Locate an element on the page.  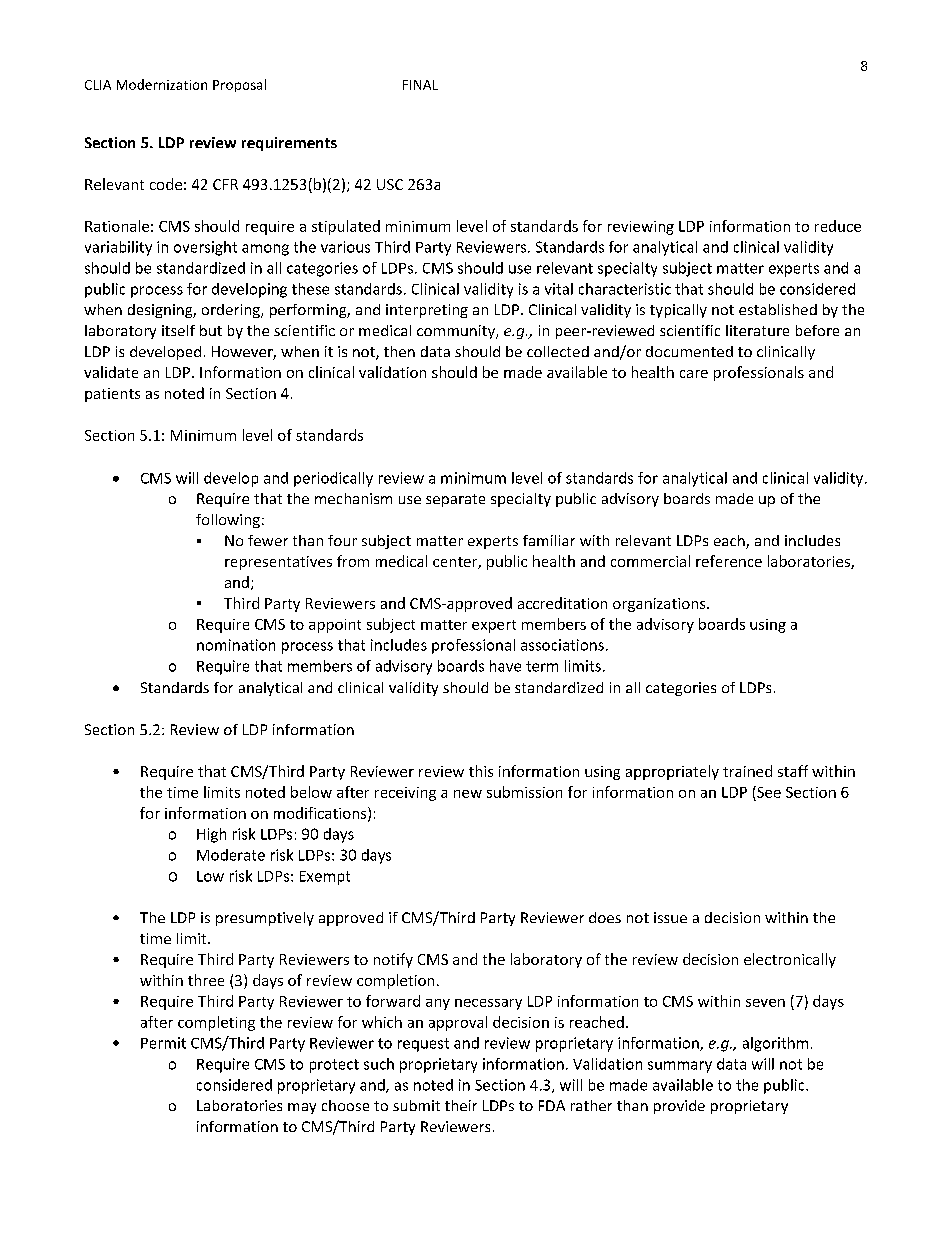
FINAL is located at coordinates (420, 85).
